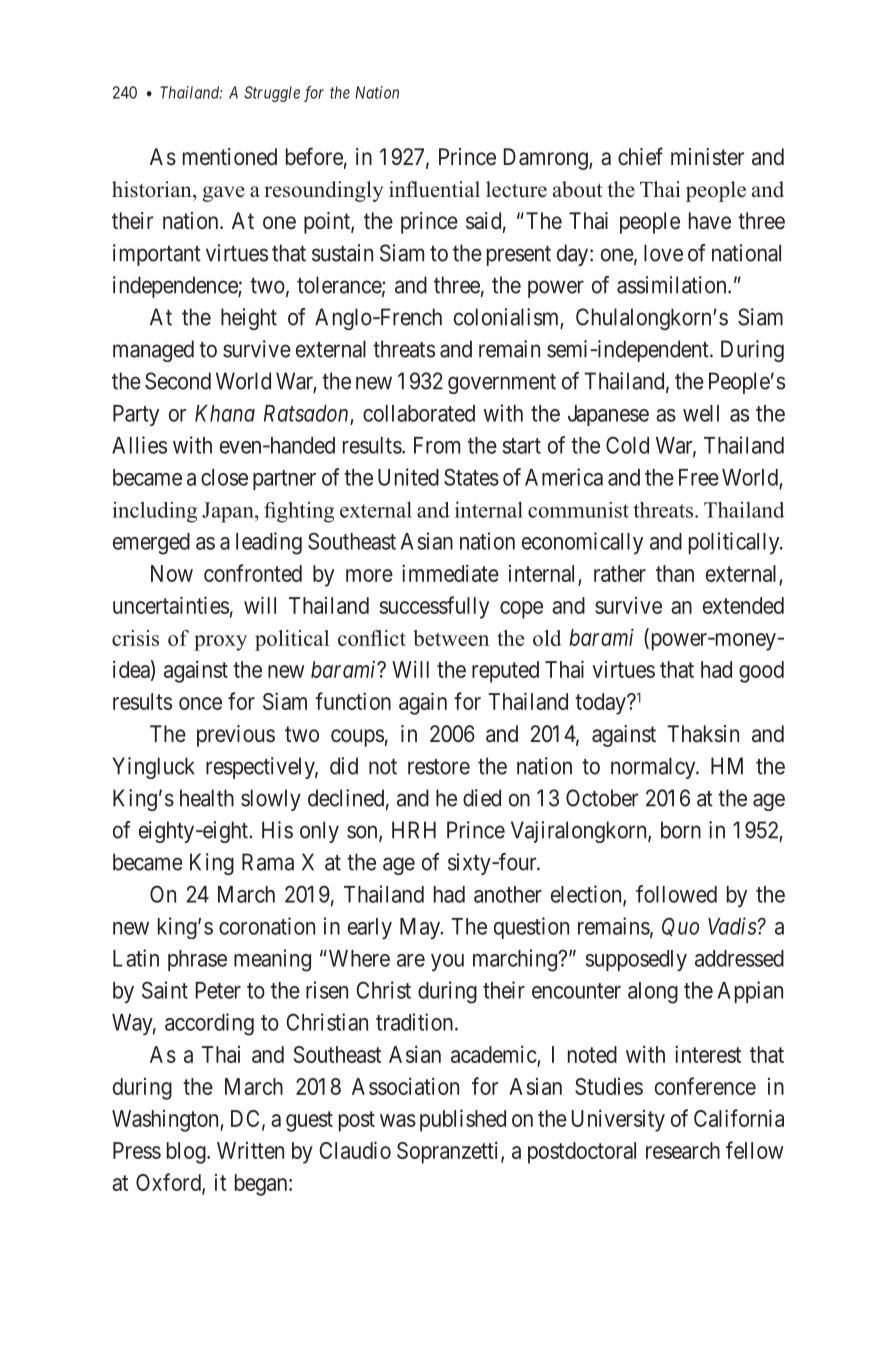  Describe the element at coordinates (434, 189) in the screenshot. I see `influential` at that location.
